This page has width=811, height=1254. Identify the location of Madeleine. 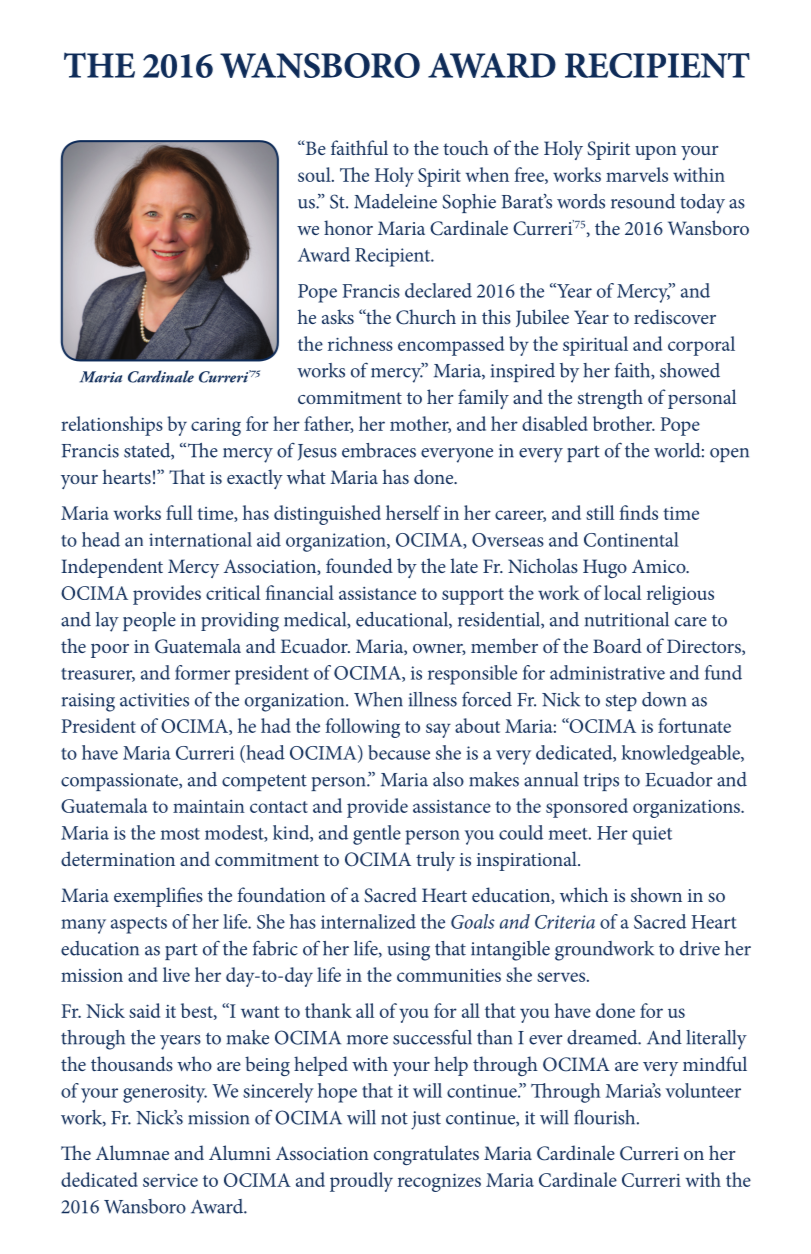
(395, 201).
